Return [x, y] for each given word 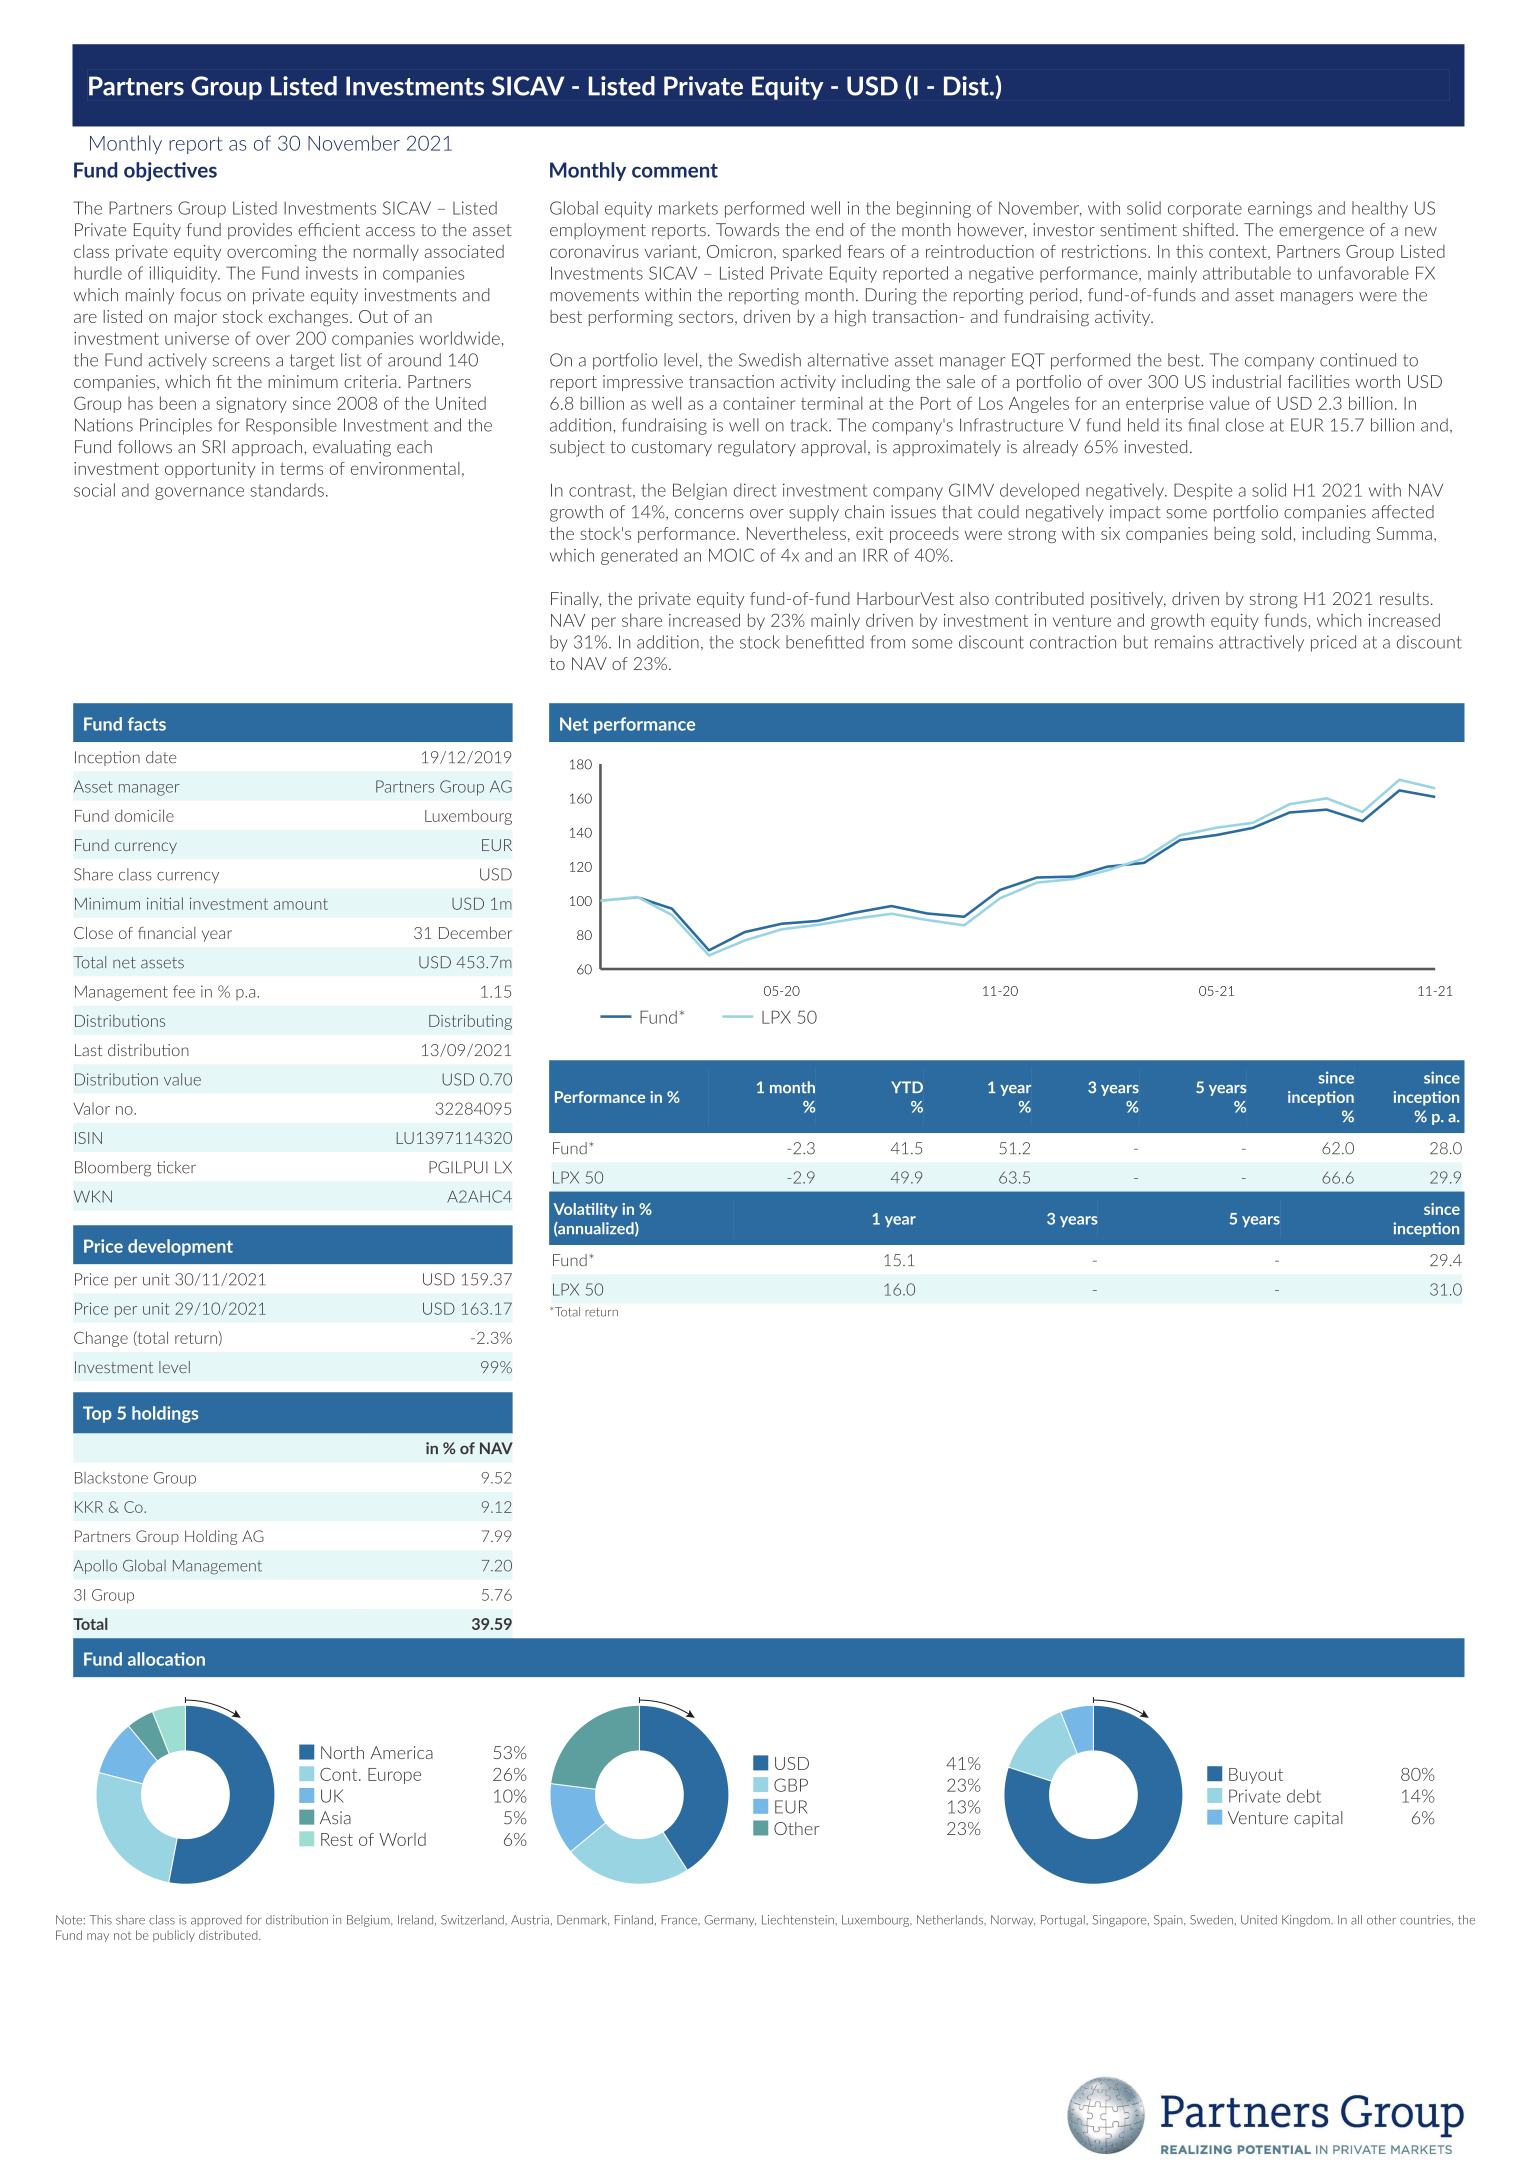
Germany [730, 1921]
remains [1184, 642]
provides [260, 231]
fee [184, 991]
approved [216, 1921]
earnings [1280, 209]
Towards [747, 229]
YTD [907, 1087]
